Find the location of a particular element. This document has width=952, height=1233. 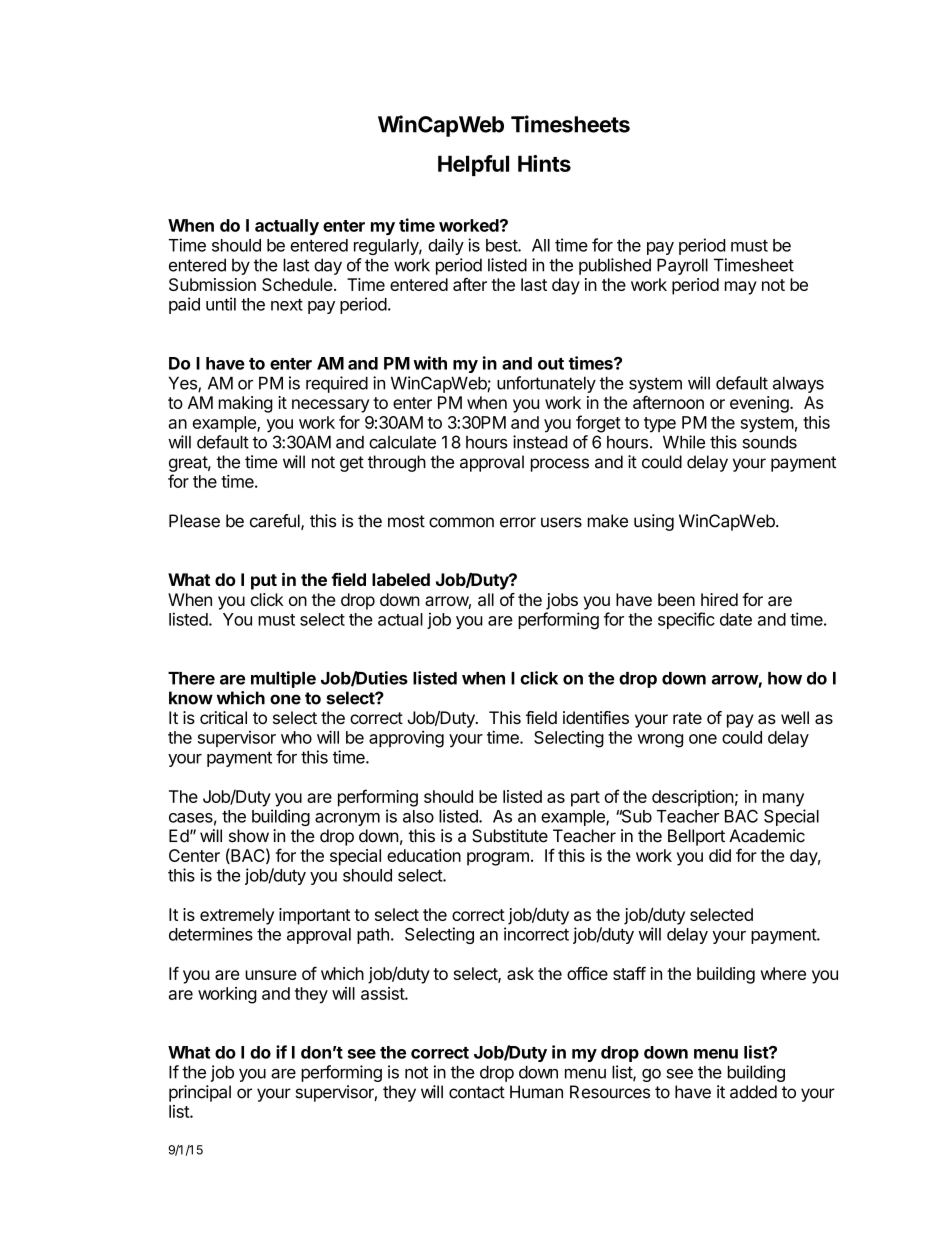

Helpful is located at coordinates (473, 165).
